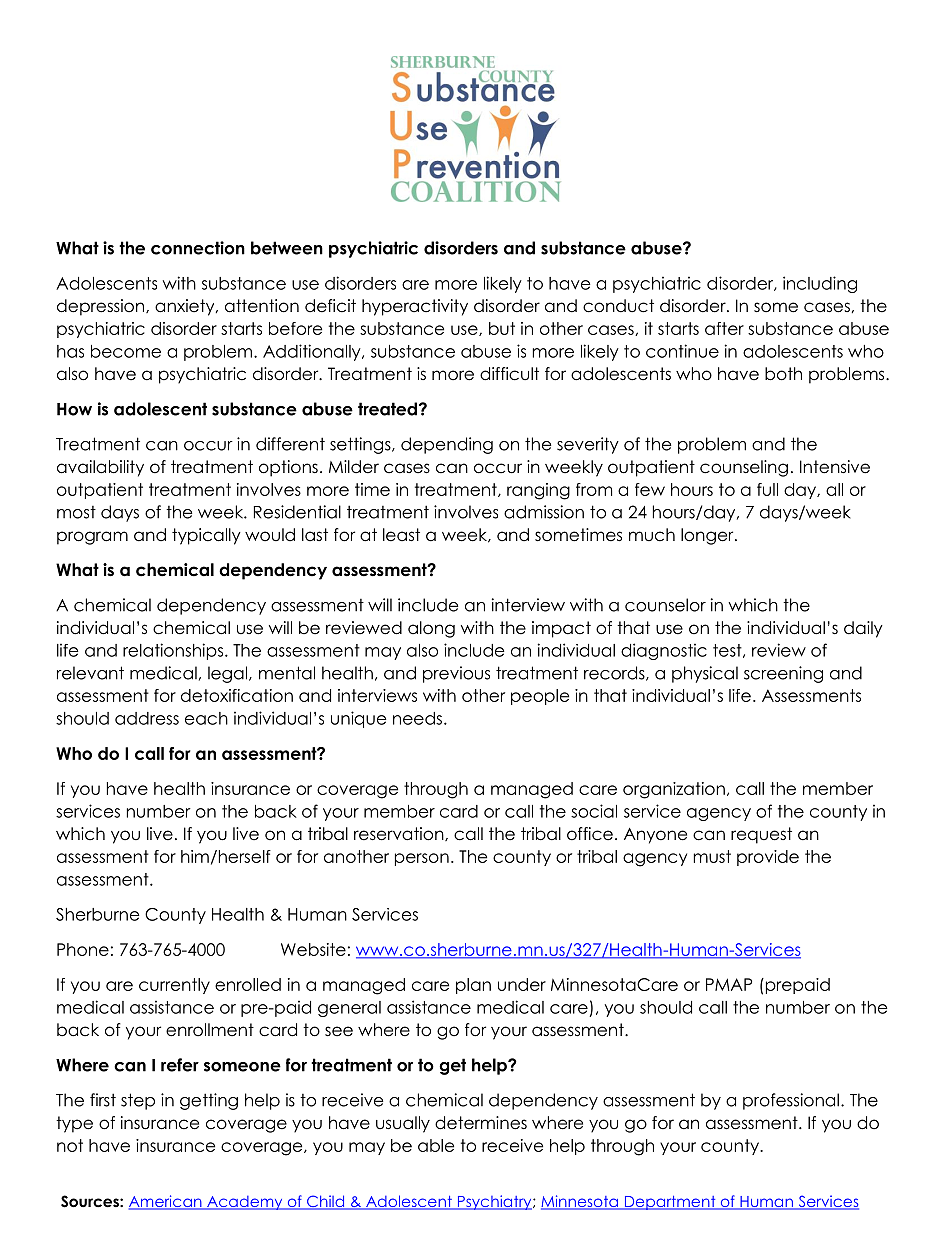 The width and height of the page is (952, 1233). Describe the element at coordinates (174, 986) in the page. I see `currently` at that location.
